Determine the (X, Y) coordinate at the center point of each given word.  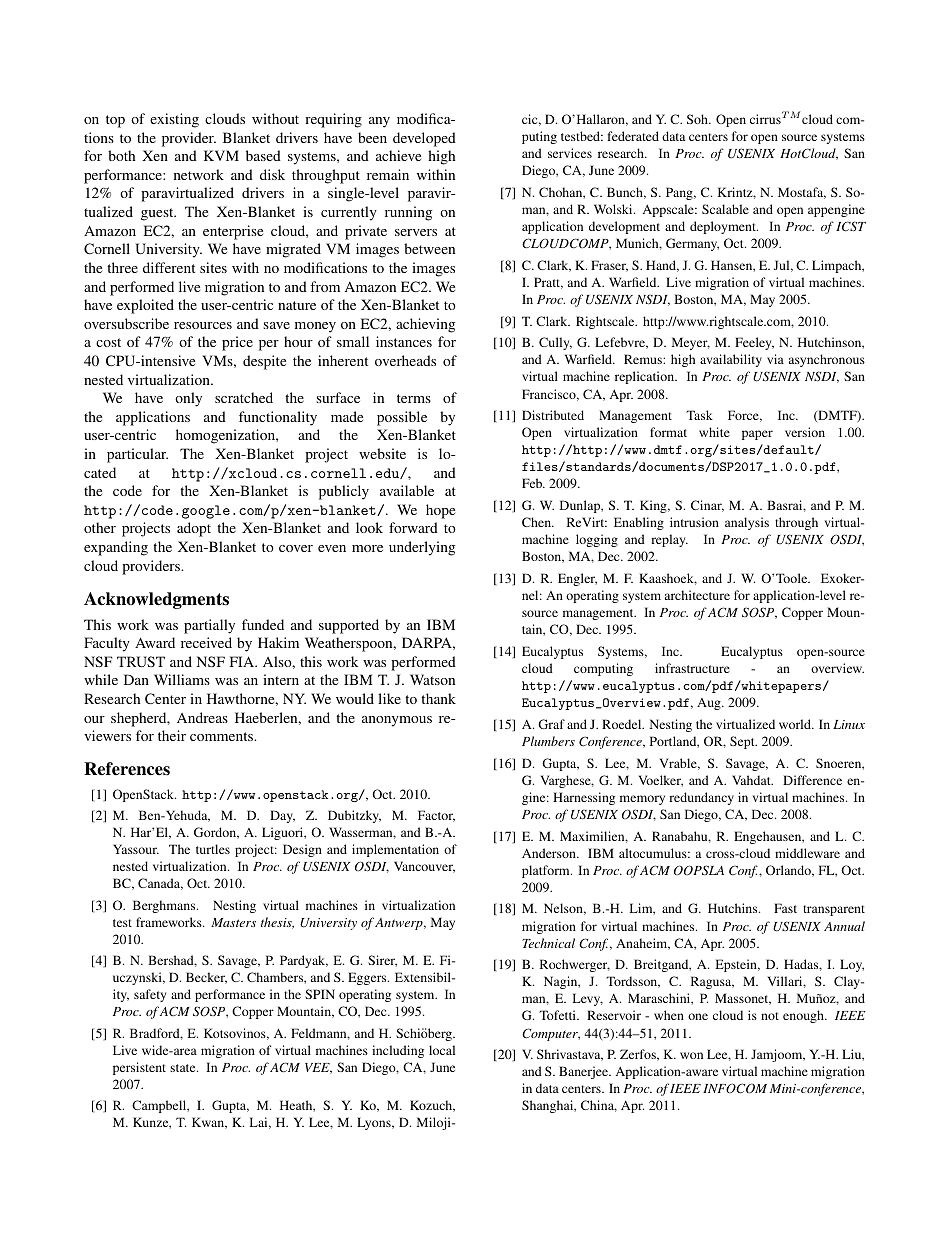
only (188, 399)
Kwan (209, 1123)
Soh (698, 119)
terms (414, 398)
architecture (697, 595)
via (775, 359)
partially (209, 626)
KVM (221, 155)
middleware (807, 853)
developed (424, 139)
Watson (432, 679)
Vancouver (424, 867)
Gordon (216, 833)
